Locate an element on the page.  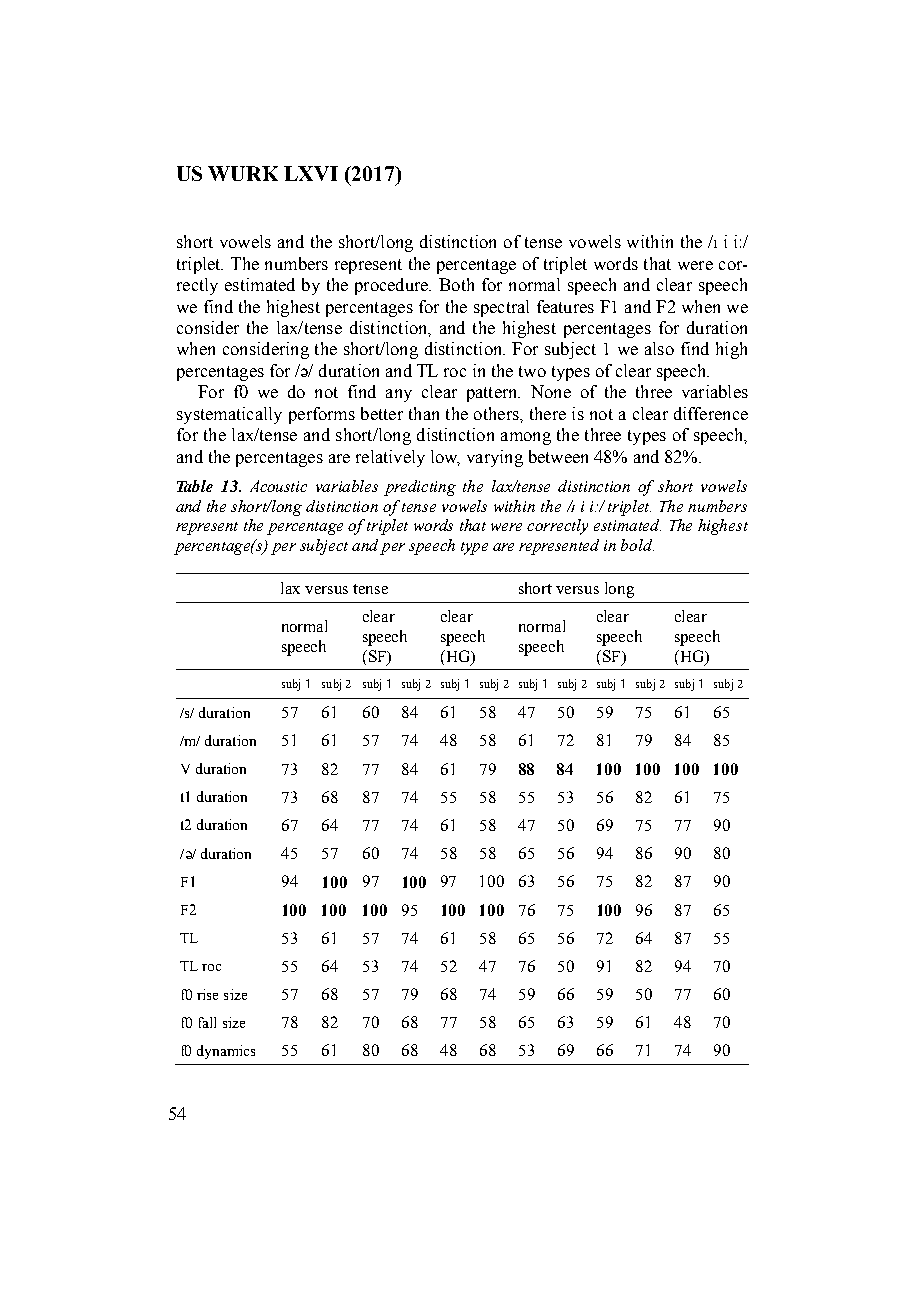
low is located at coordinates (445, 457).
